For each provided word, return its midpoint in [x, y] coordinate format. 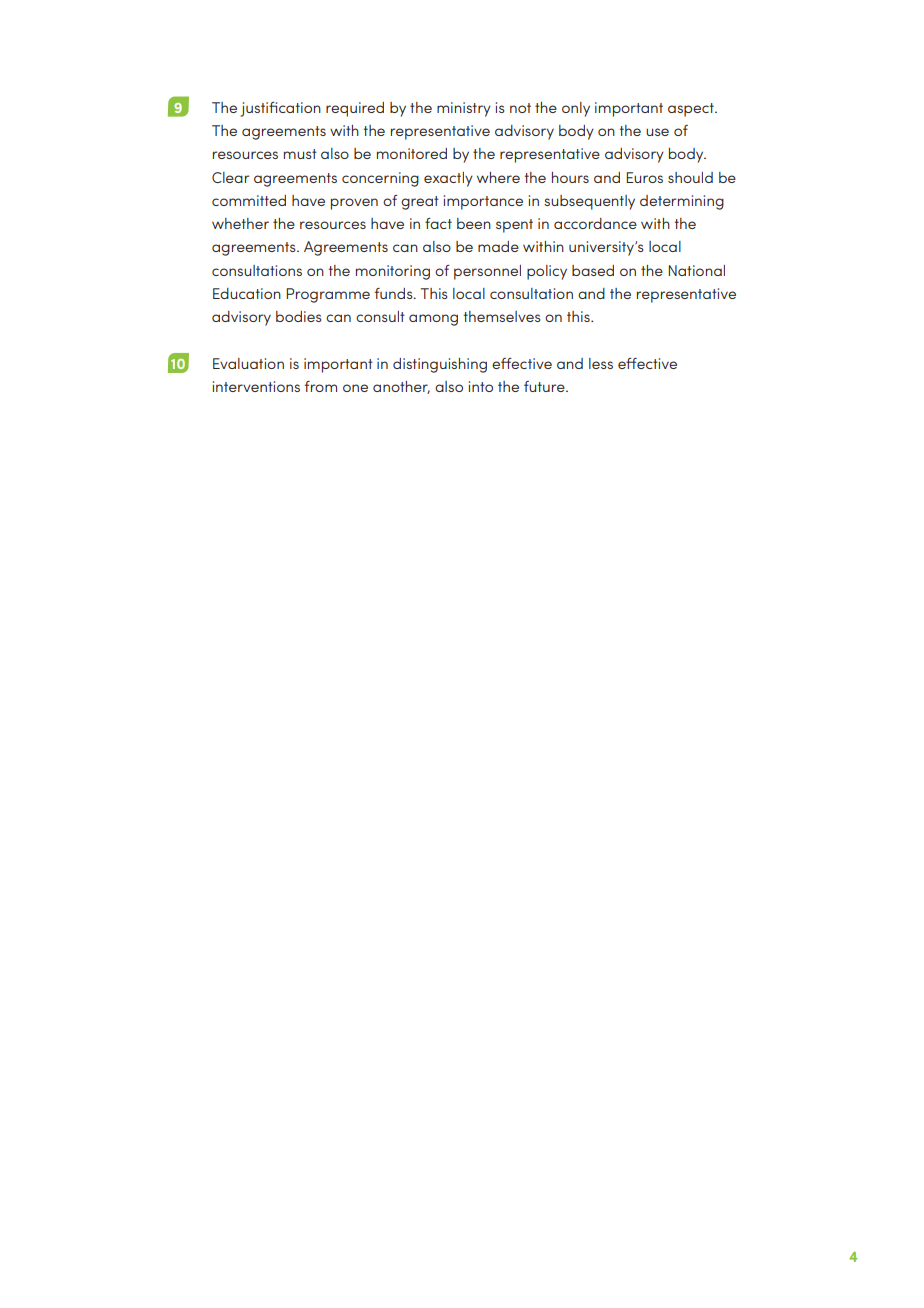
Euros [644, 177]
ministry [464, 109]
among [433, 320]
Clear [230, 177]
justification [281, 109]
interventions [256, 386]
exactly [448, 179]
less [601, 363]
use [657, 132]
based [593, 270]
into [481, 386]
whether [240, 223]
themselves [502, 316]
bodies [298, 316]
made [498, 246]
